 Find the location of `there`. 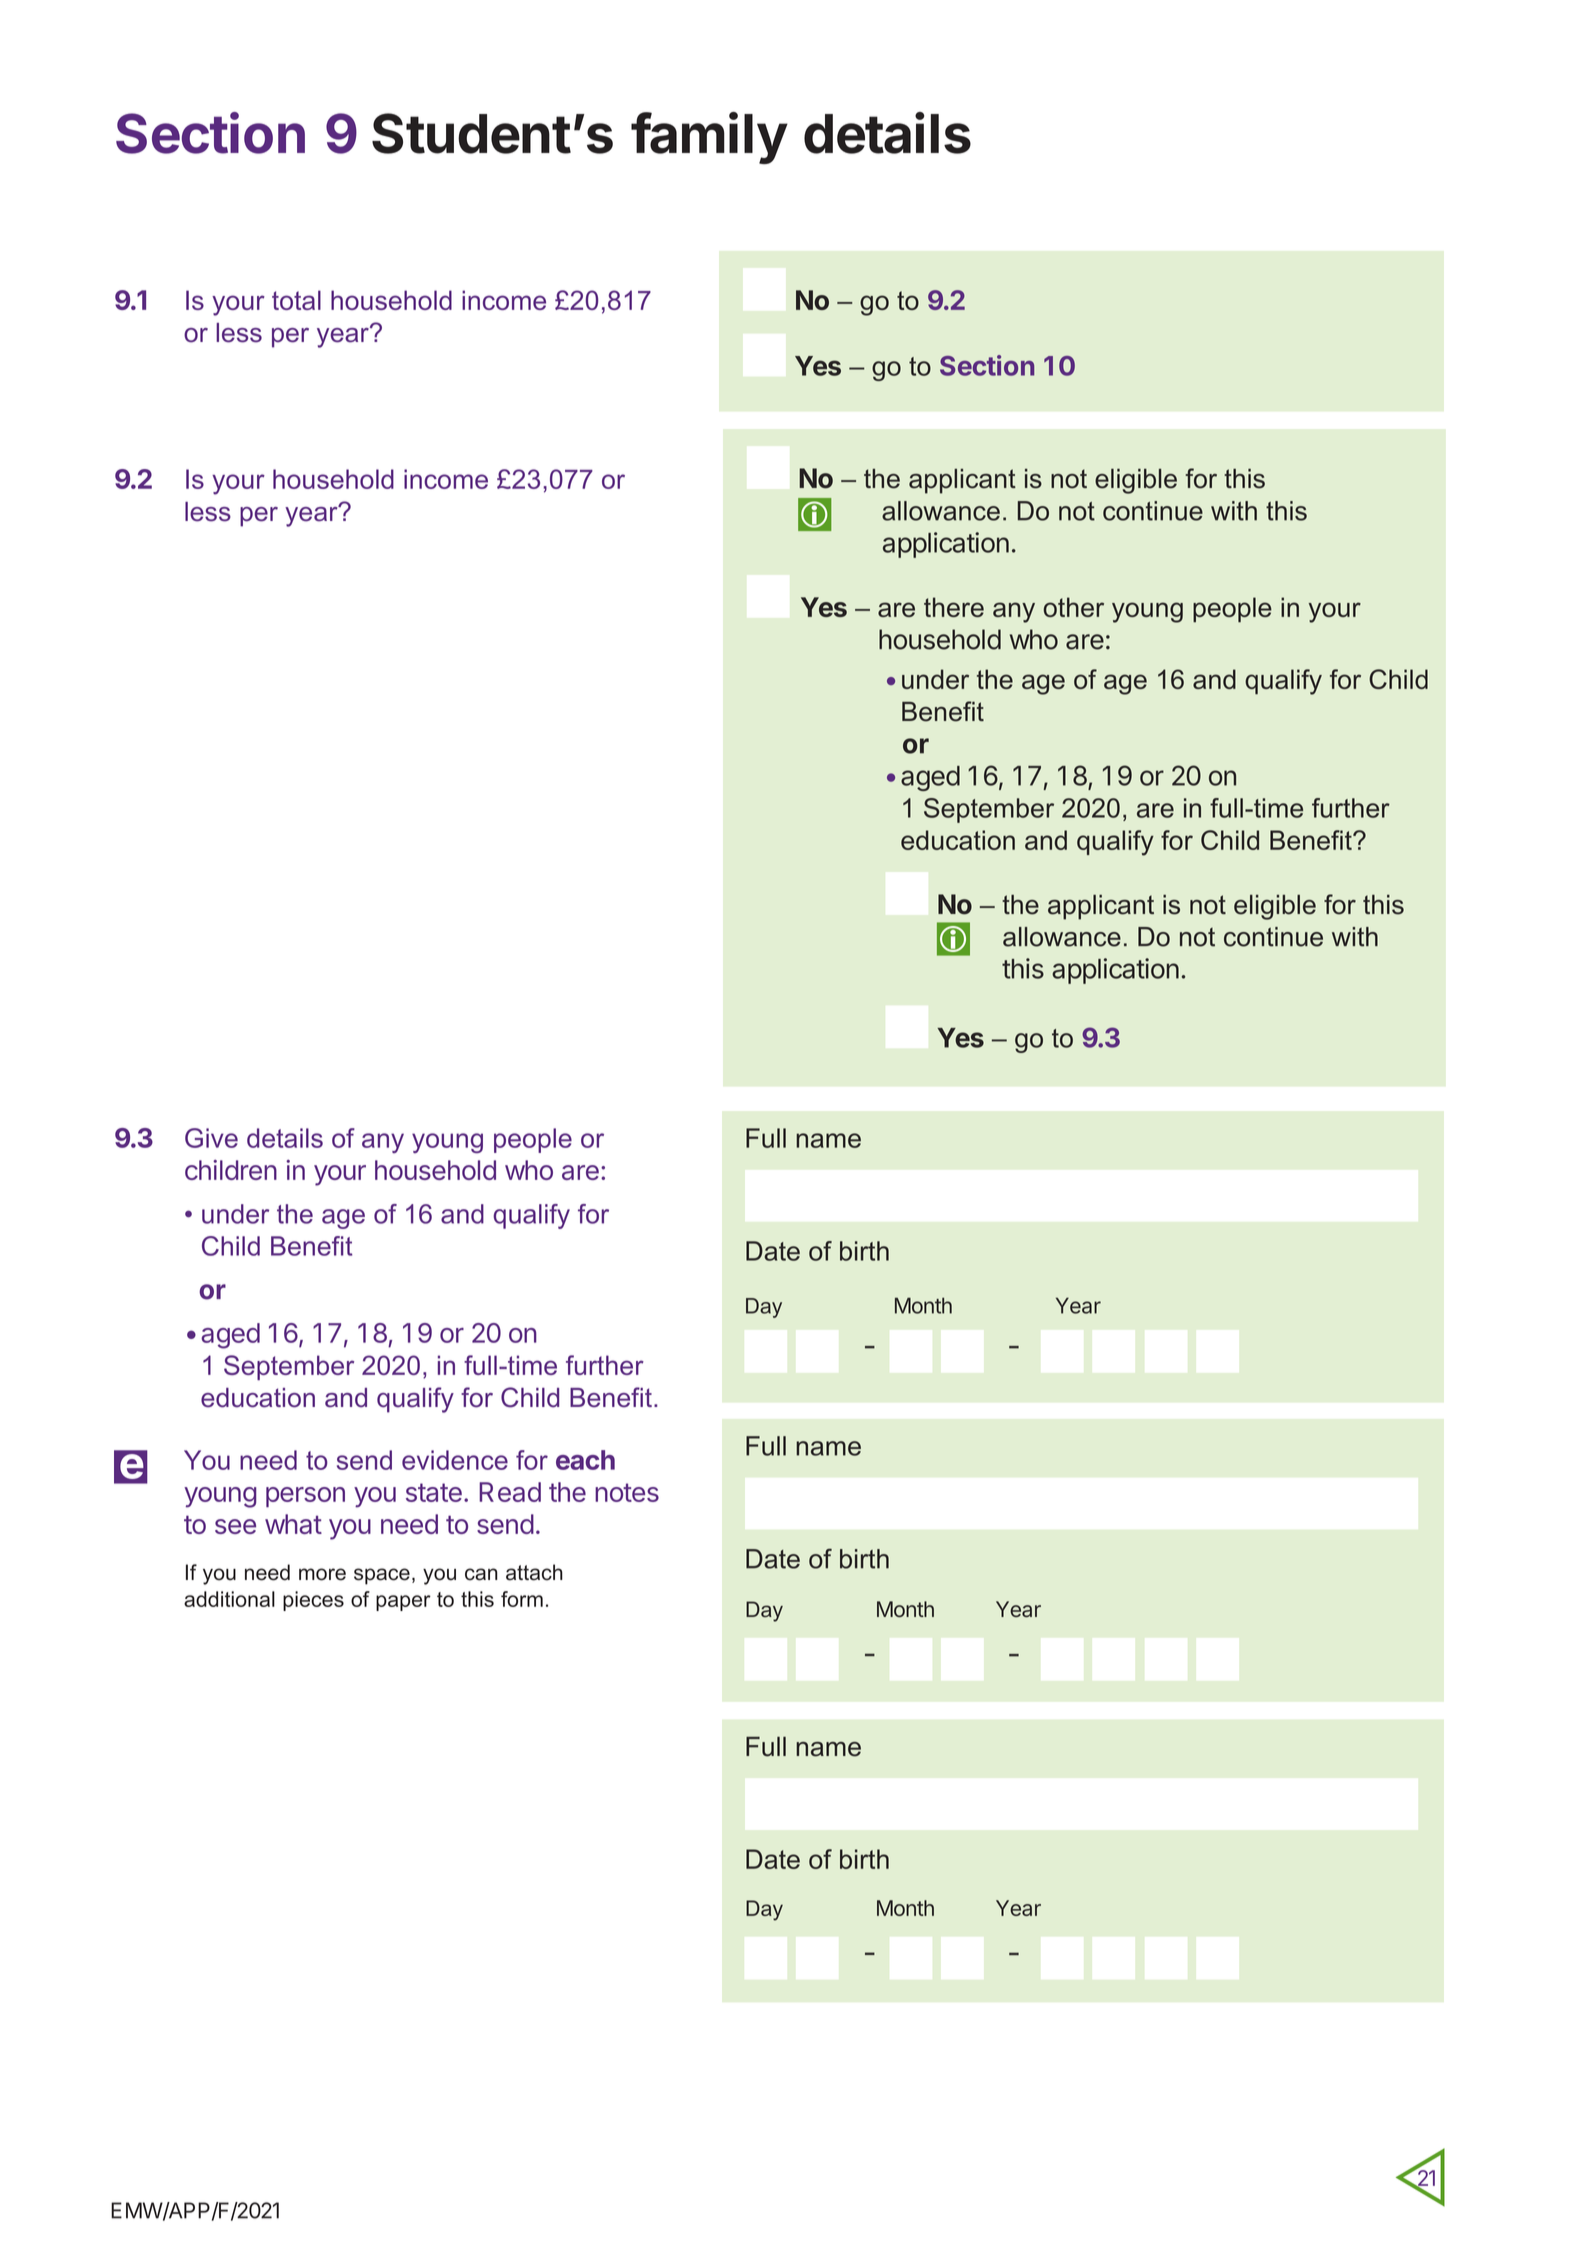

there is located at coordinates (954, 607).
